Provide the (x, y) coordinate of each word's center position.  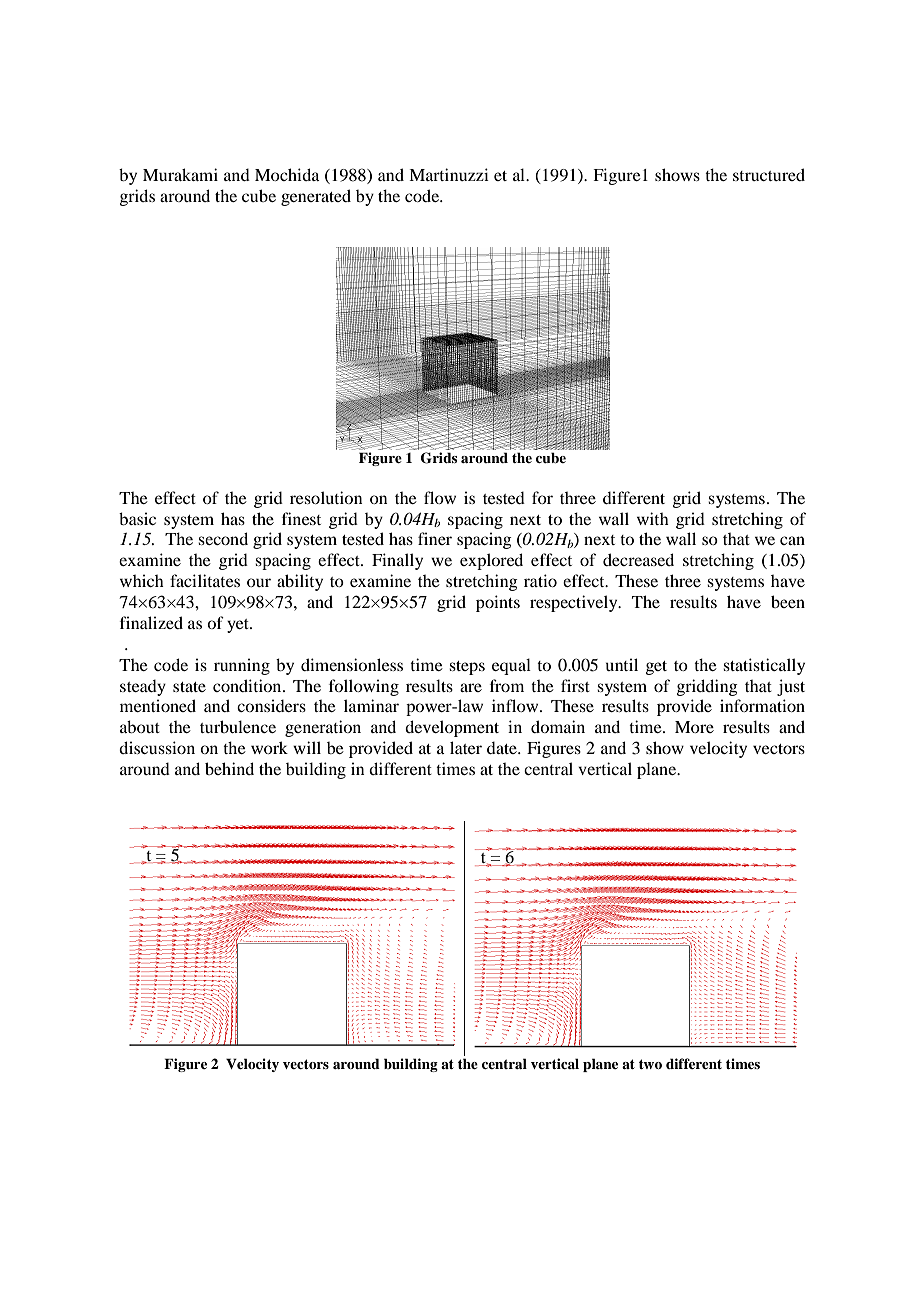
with (653, 518)
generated (316, 197)
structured (769, 174)
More (694, 727)
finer (435, 538)
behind (229, 768)
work (269, 747)
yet (239, 626)
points (498, 603)
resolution (326, 497)
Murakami (180, 174)
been (788, 601)
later (466, 747)
